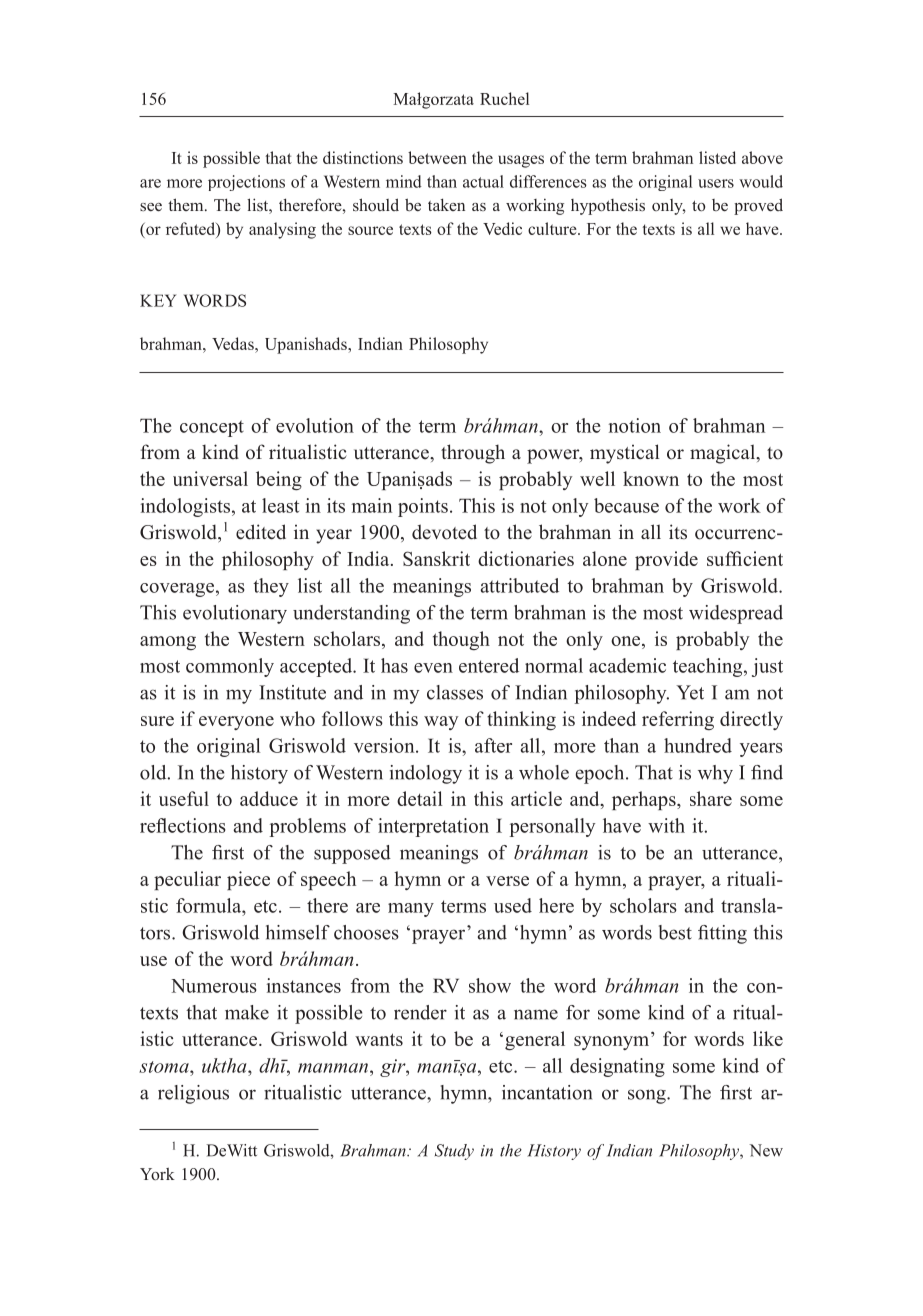 The image size is (923, 1316). Describe the element at coordinates (651, 478) in the screenshot. I see `known` at that location.
